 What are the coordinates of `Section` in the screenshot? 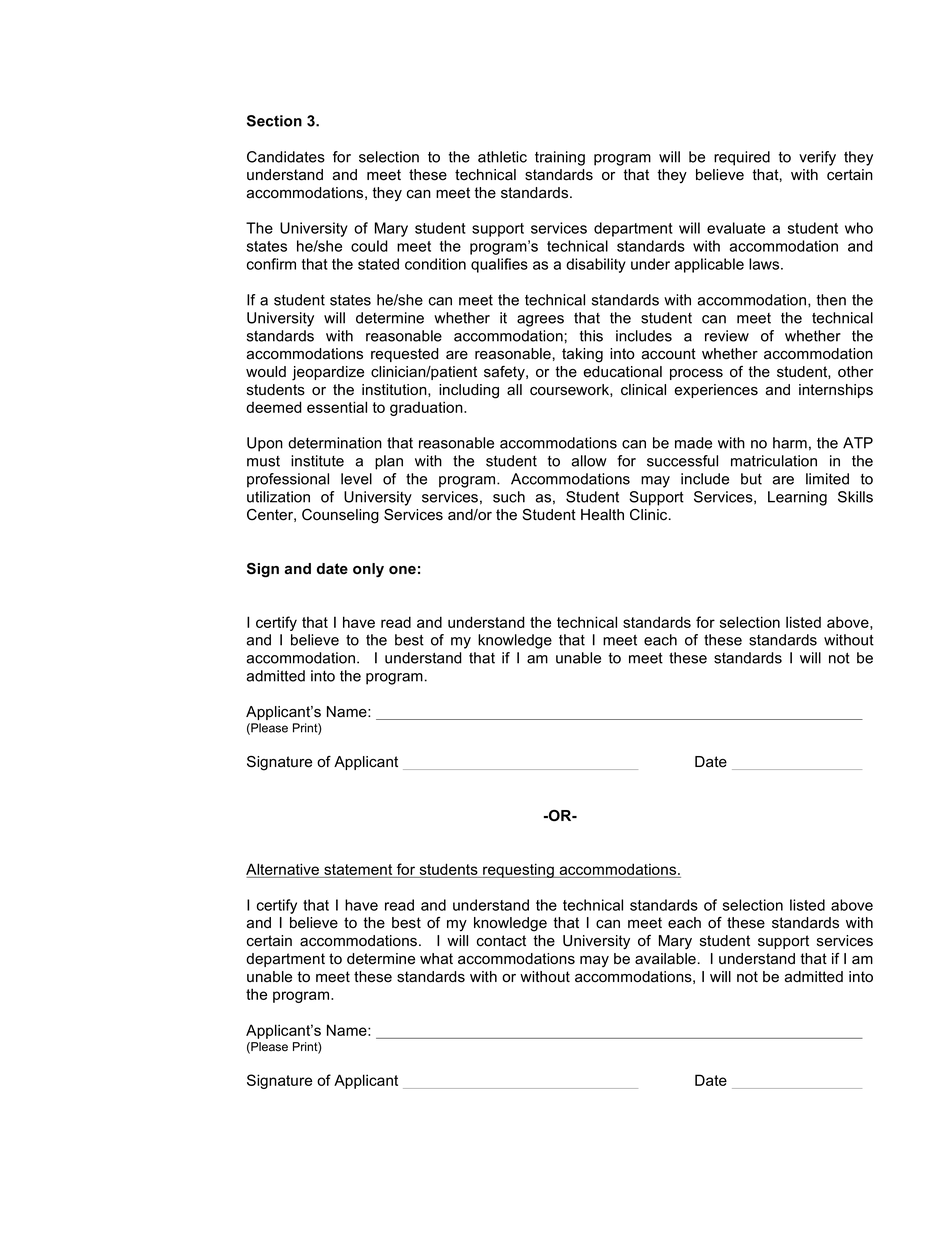 It's located at (274, 121).
